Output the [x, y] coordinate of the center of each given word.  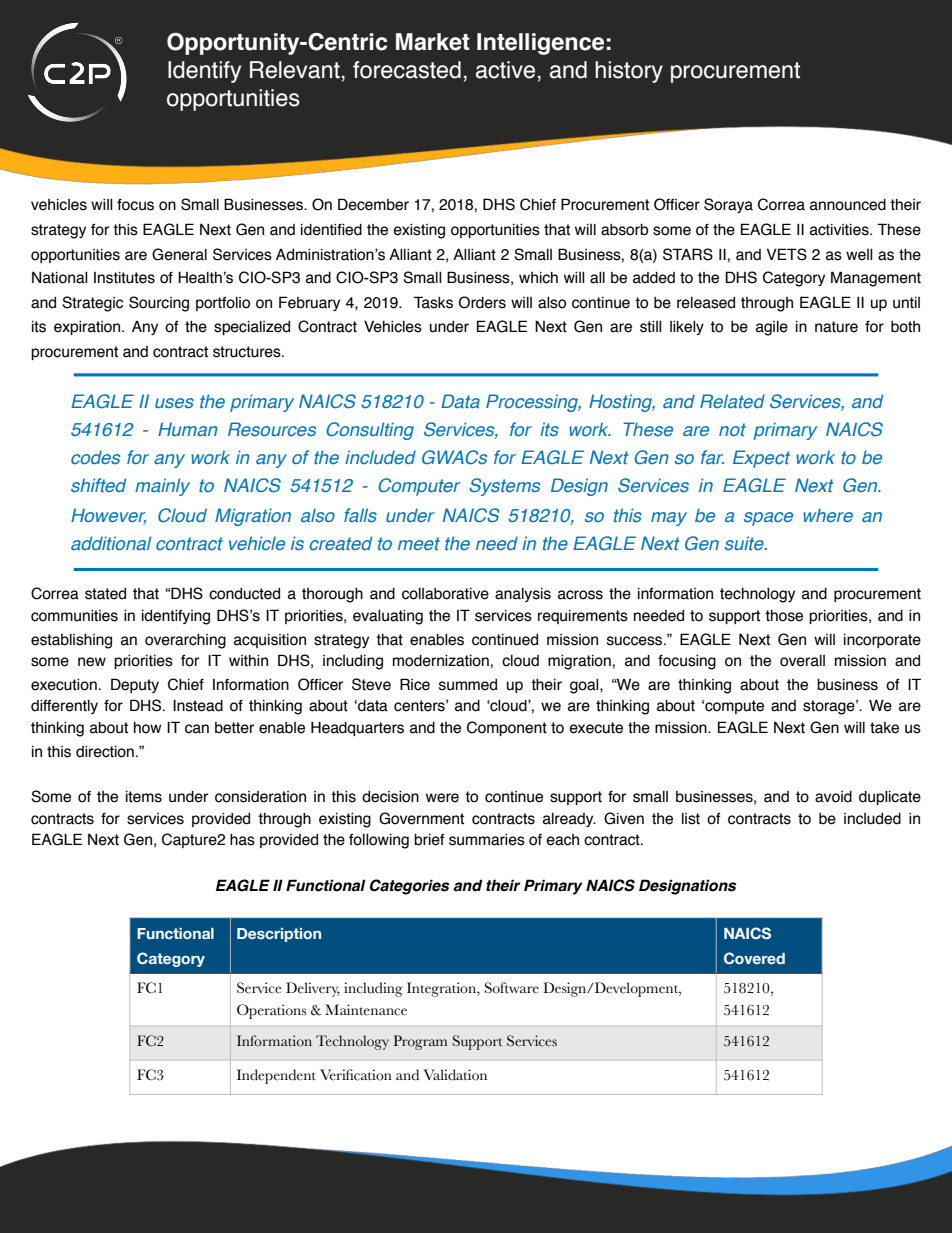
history [629, 72]
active [505, 70]
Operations [271, 1011]
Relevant [295, 70]
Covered [754, 958]
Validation [455, 1075]
